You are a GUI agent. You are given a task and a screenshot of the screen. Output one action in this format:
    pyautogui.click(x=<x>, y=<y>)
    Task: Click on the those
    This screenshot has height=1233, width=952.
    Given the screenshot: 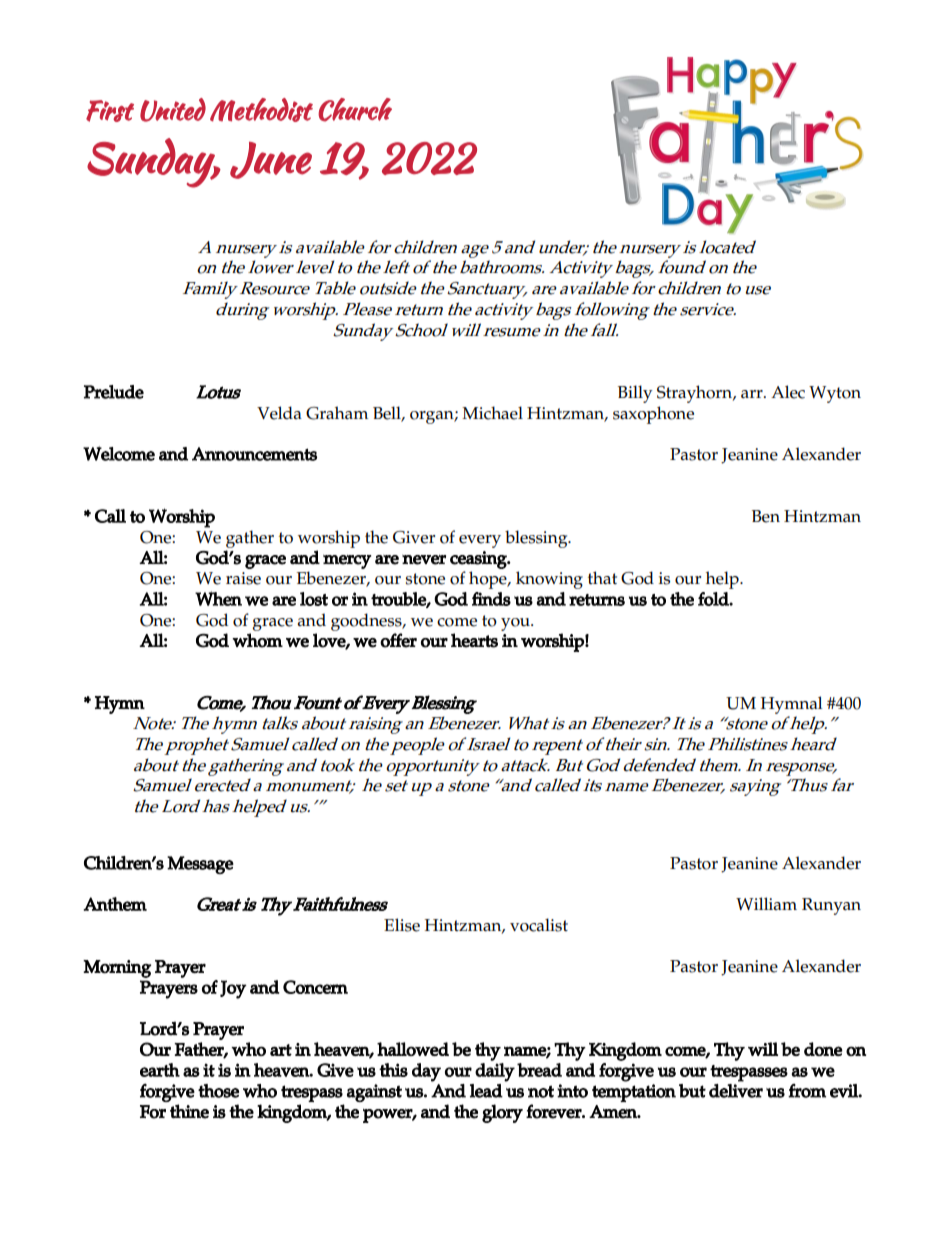 What is the action you would take?
    pyautogui.click(x=218, y=1091)
